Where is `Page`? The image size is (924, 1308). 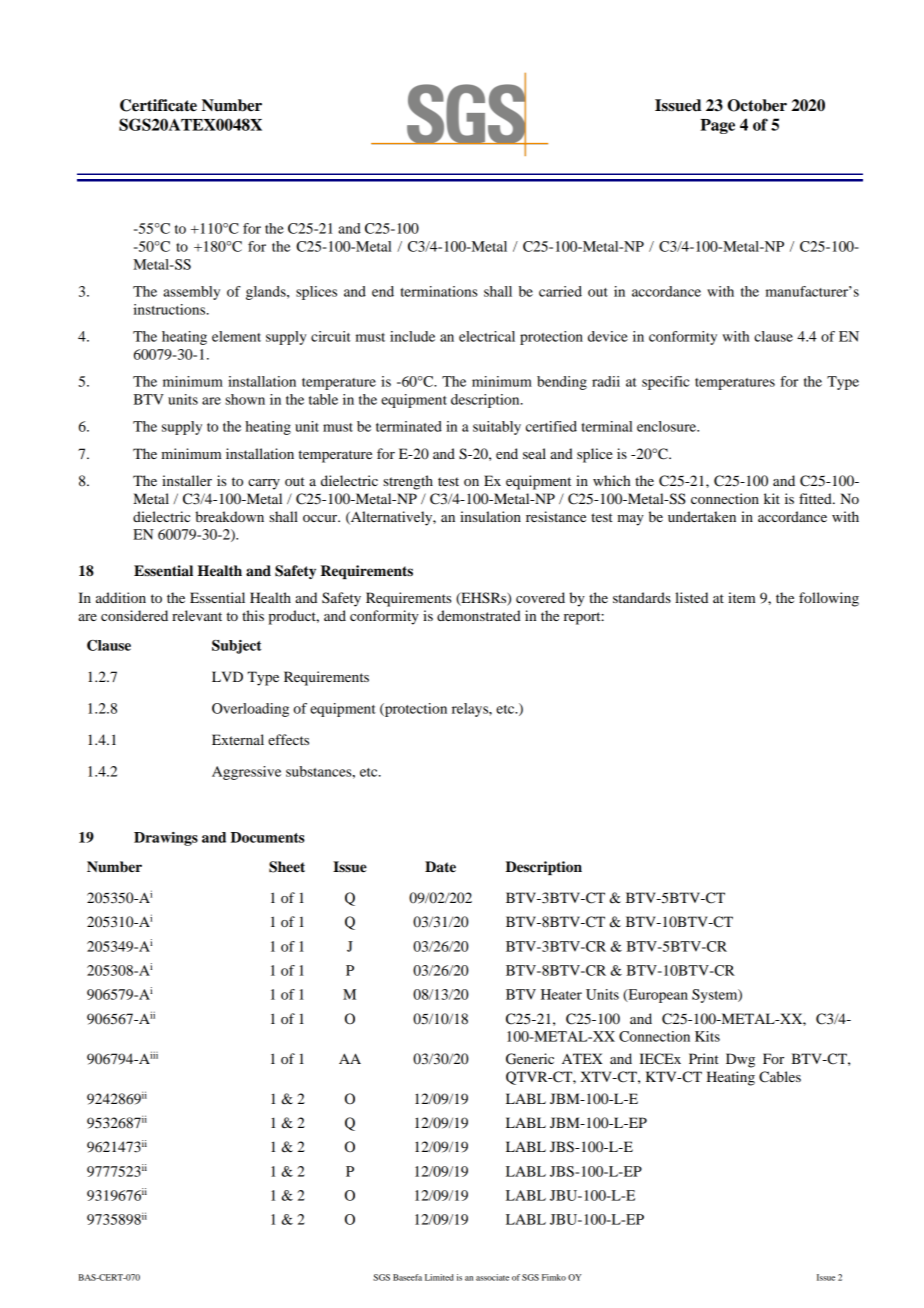 Page is located at coordinates (717, 126).
